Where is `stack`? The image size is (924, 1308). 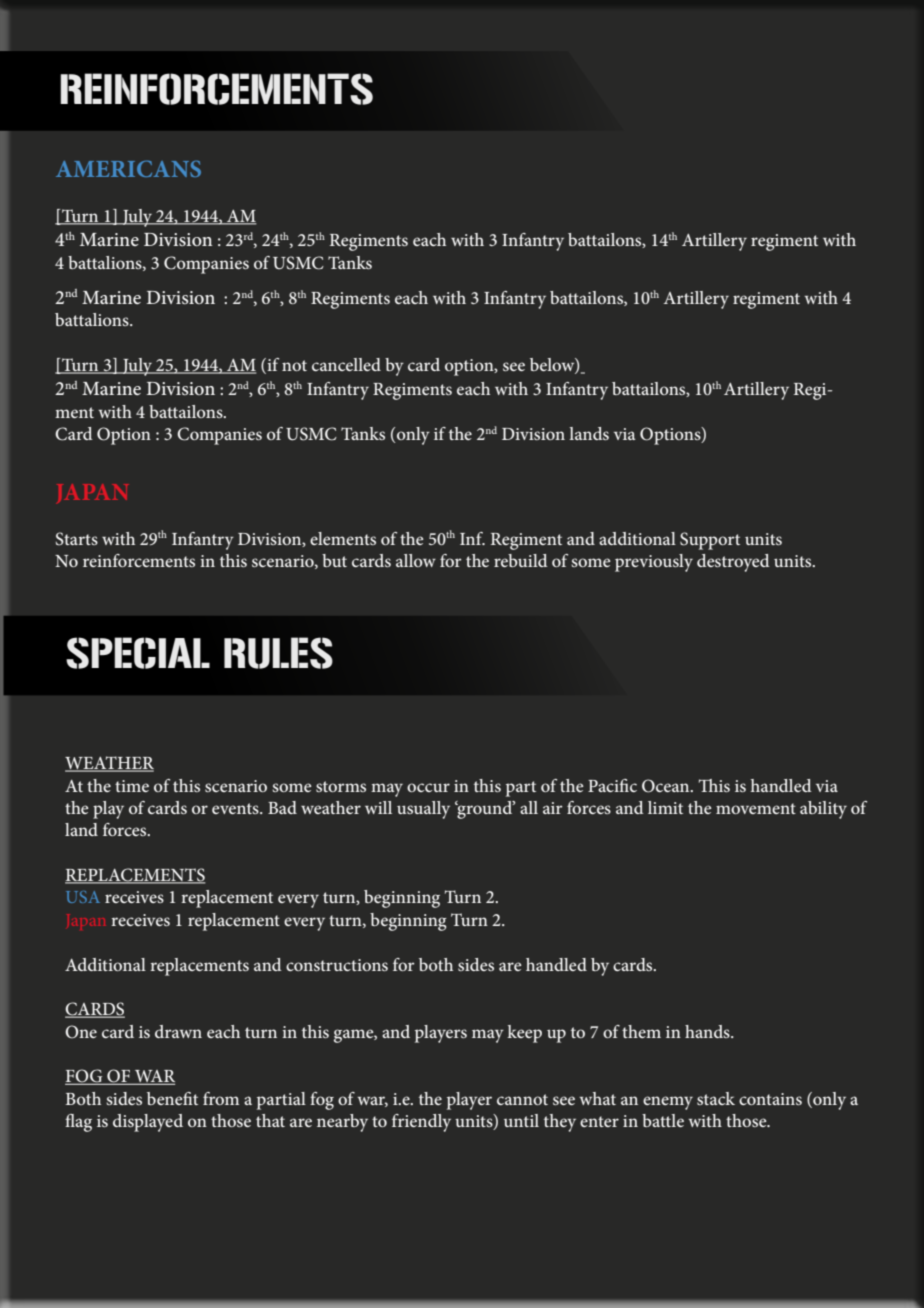
stack is located at coordinates (716, 1098).
